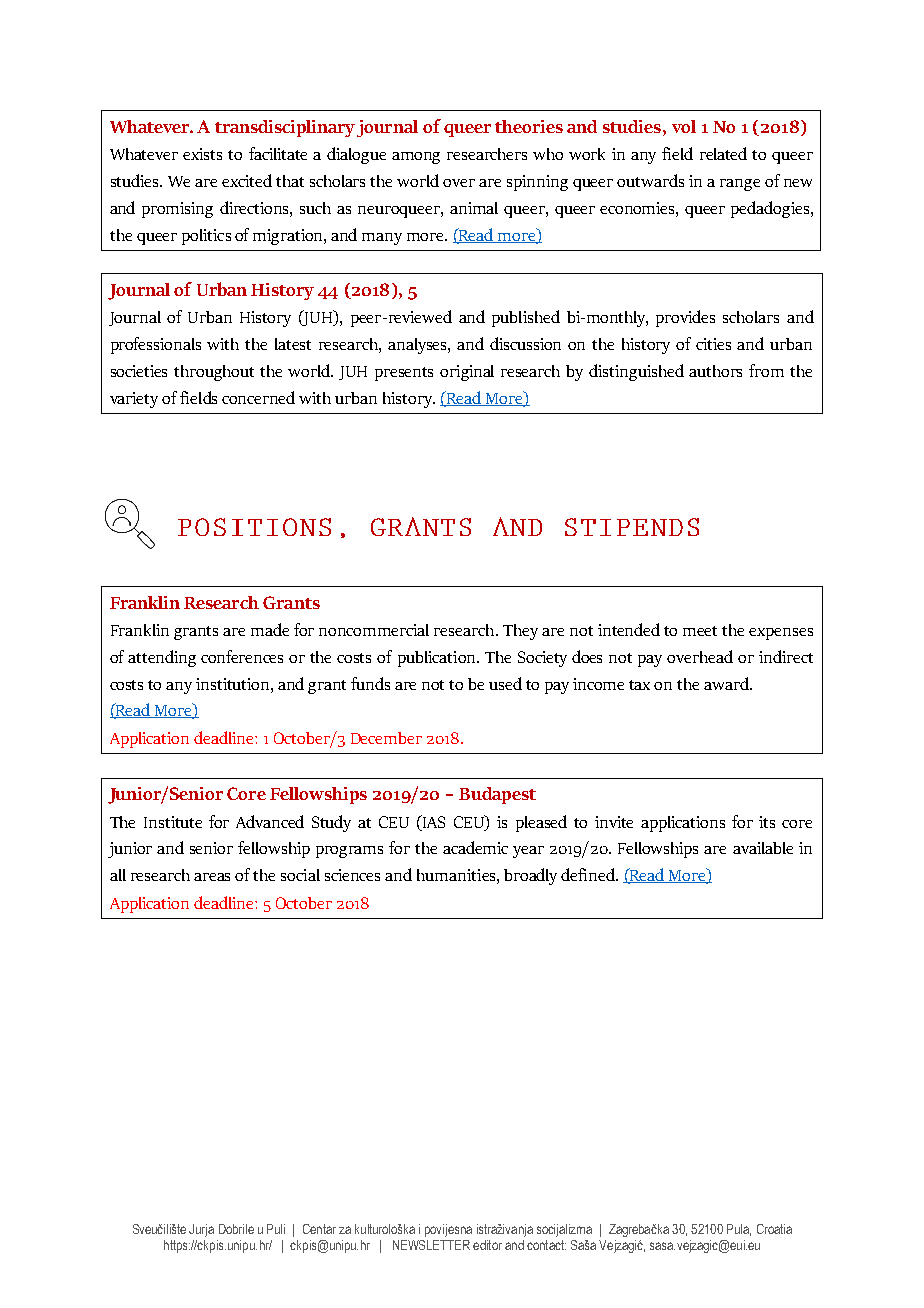 The height and width of the screenshot is (1308, 924). Describe the element at coordinates (774, 1229) in the screenshot. I see `Croatia` at that location.
